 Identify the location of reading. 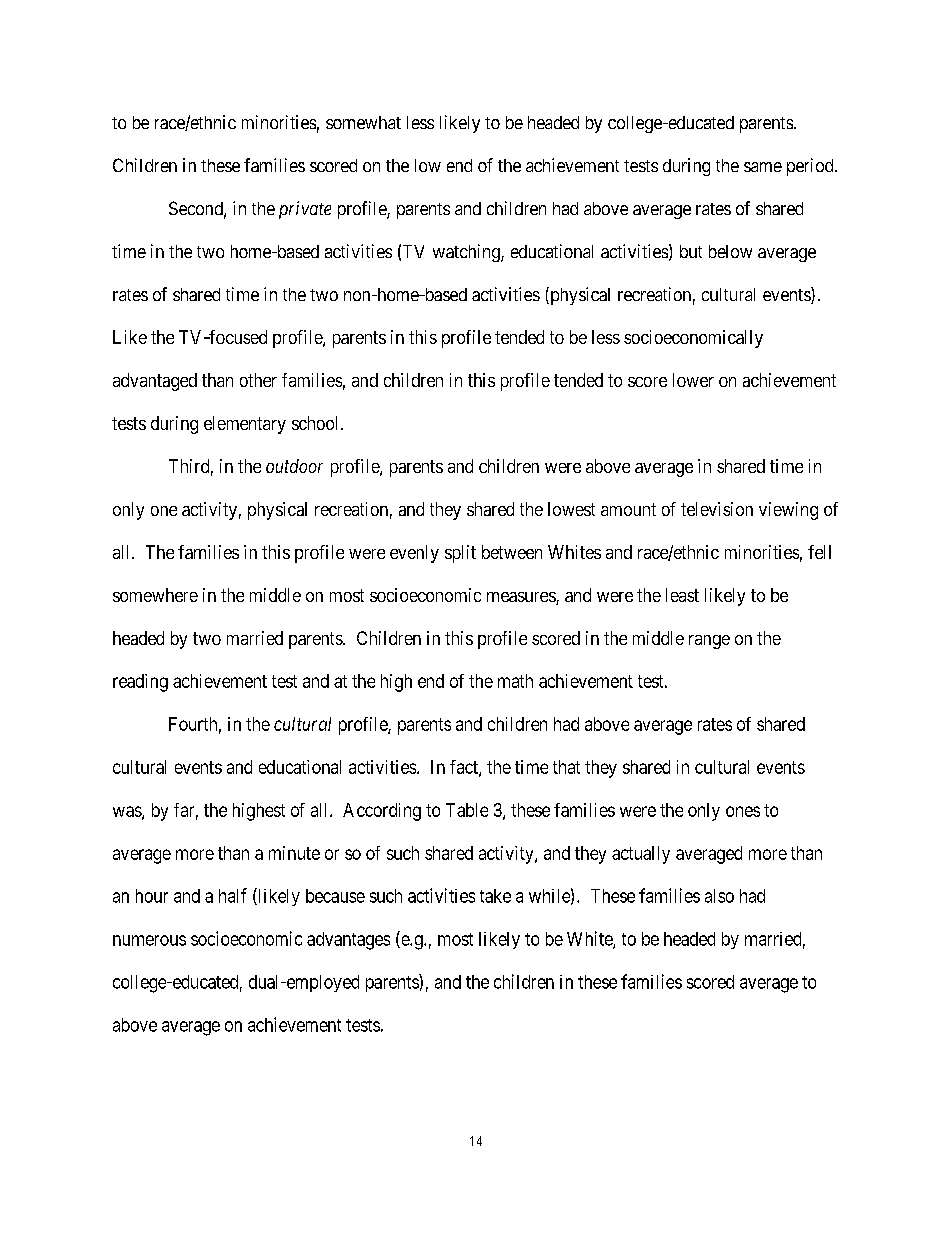
(140, 683).
